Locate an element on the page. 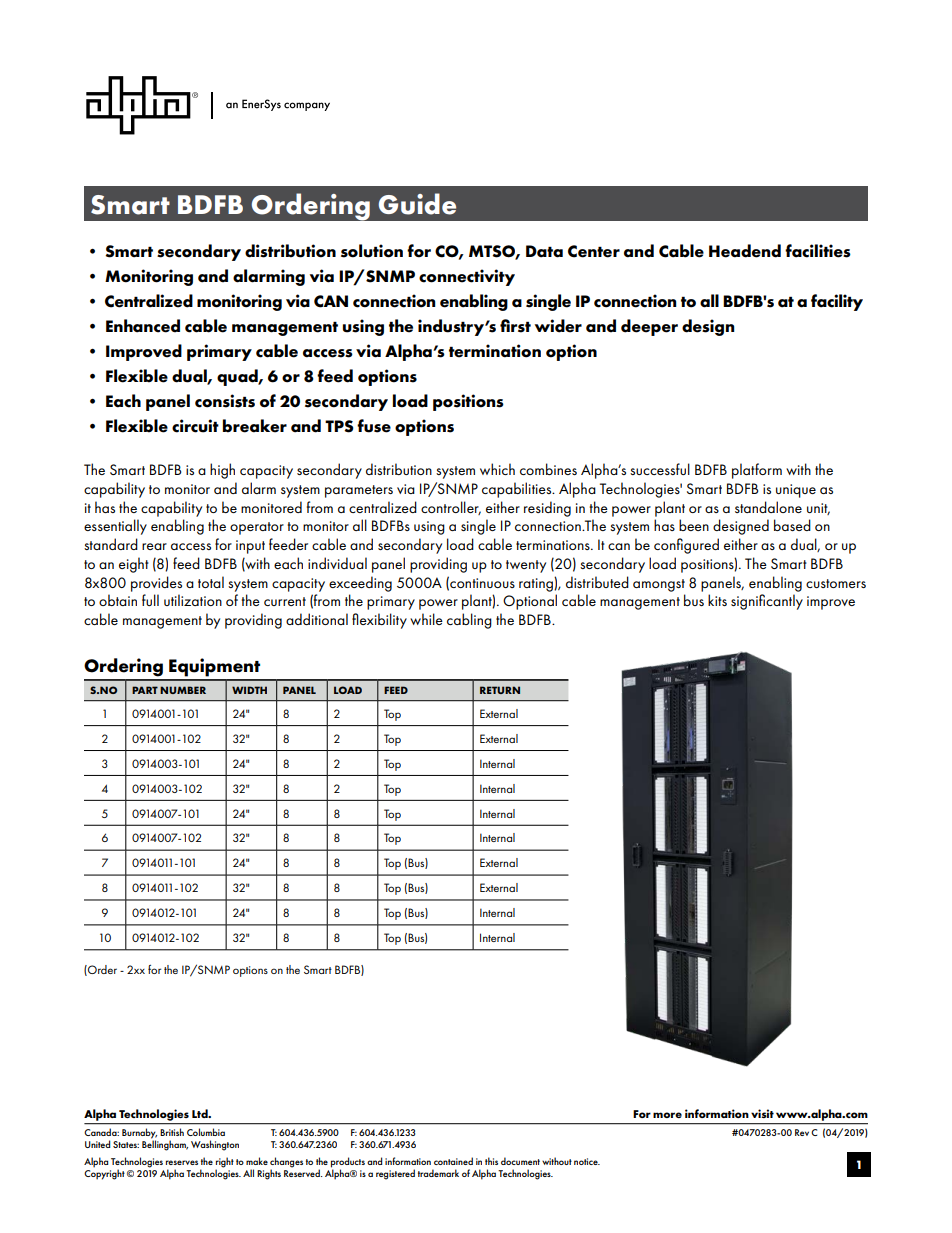 This page has width=952, height=1233. significantly is located at coordinates (767, 602).
